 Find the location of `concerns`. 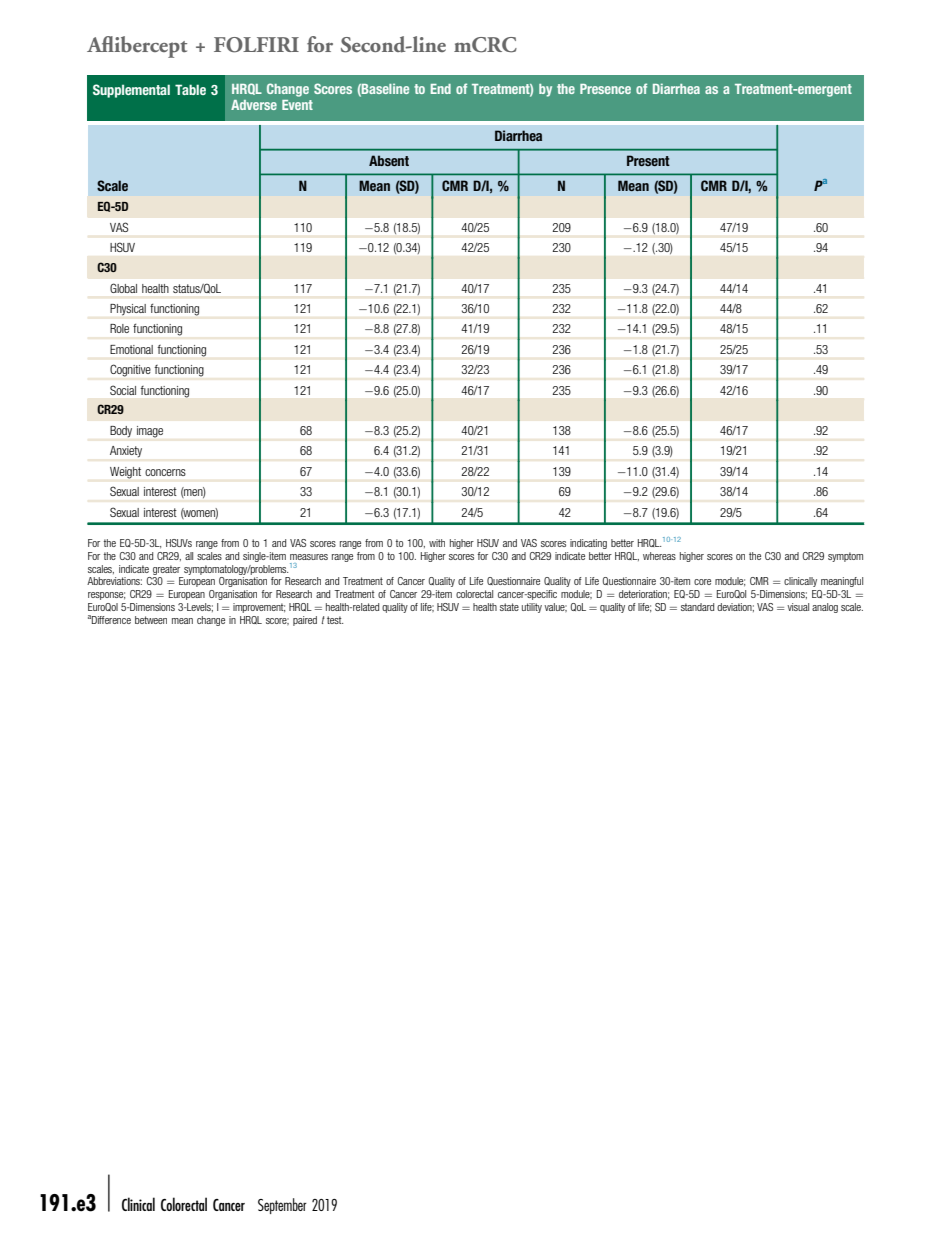

concerns is located at coordinates (165, 472).
